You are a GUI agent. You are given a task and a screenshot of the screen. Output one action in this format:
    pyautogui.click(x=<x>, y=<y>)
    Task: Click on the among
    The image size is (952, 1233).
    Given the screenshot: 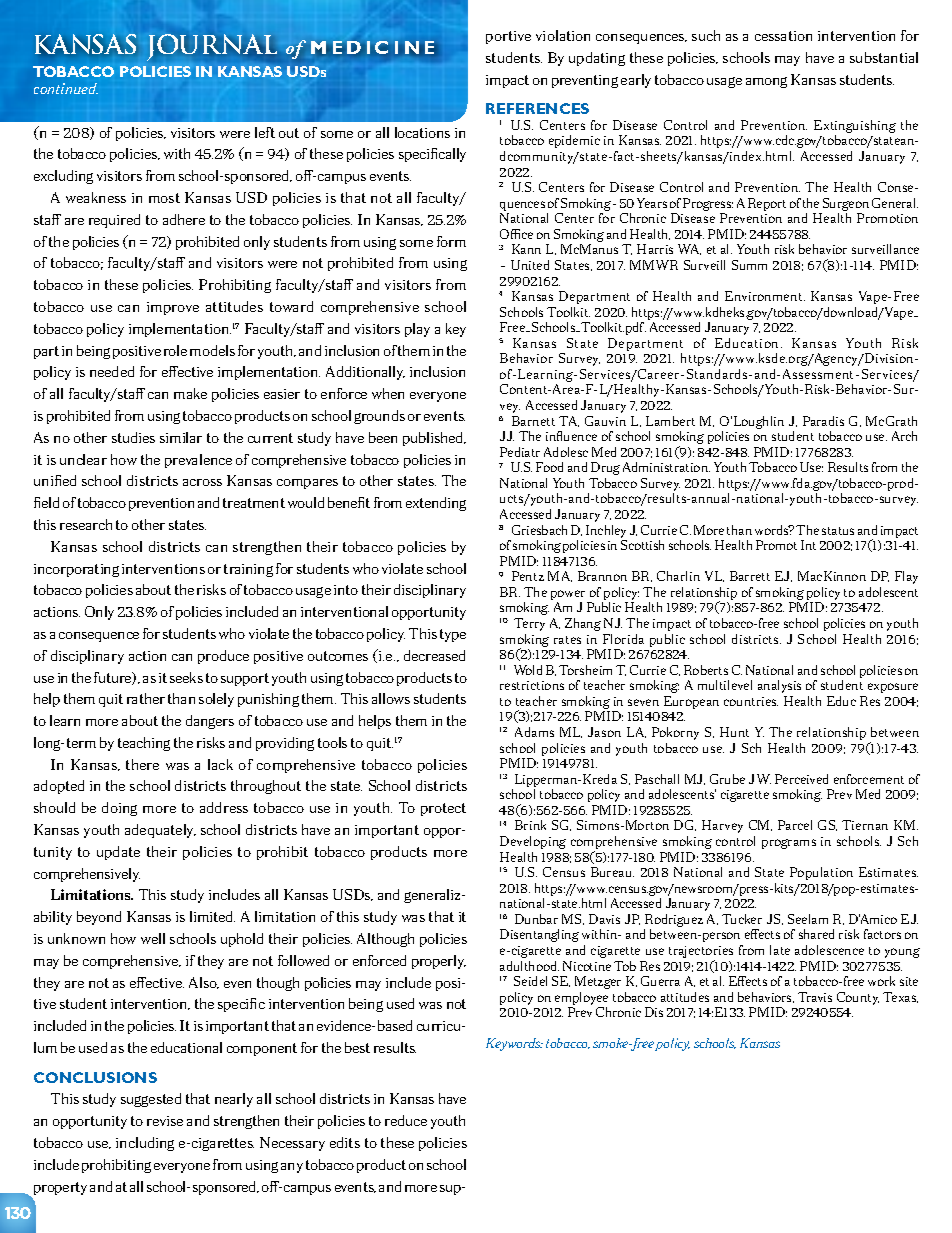 What is the action you would take?
    pyautogui.click(x=766, y=82)
